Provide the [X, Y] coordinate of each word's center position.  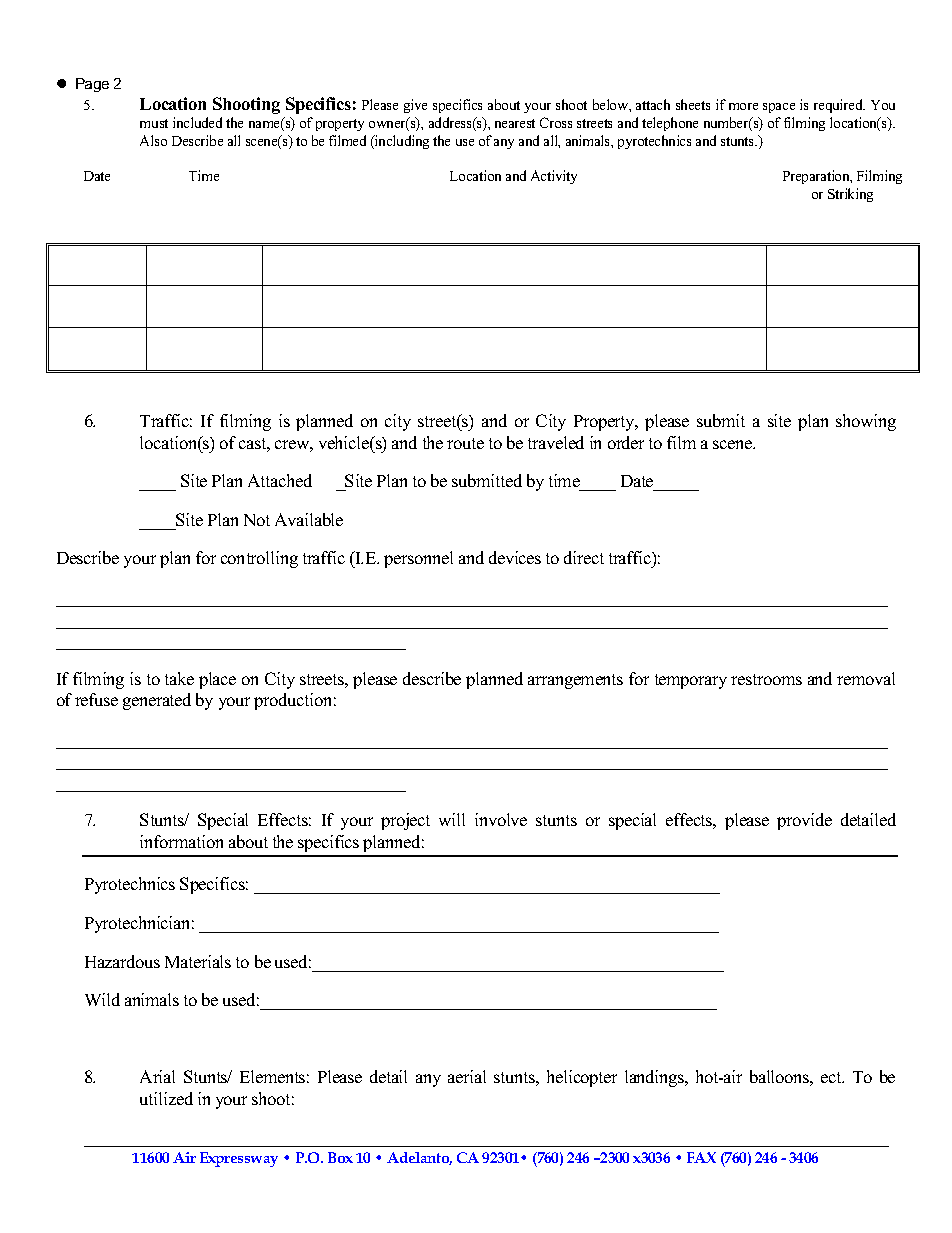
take [179, 678]
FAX [701, 1157]
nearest [515, 123]
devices [515, 557]
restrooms [766, 679]
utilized [166, 1098]
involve [501, 819]
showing [866, 422]
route [465, 443]
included [197, 122]
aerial [467, 1076]
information [181, 841]
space [779, 108]
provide [804, 821]
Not [257, 520]
